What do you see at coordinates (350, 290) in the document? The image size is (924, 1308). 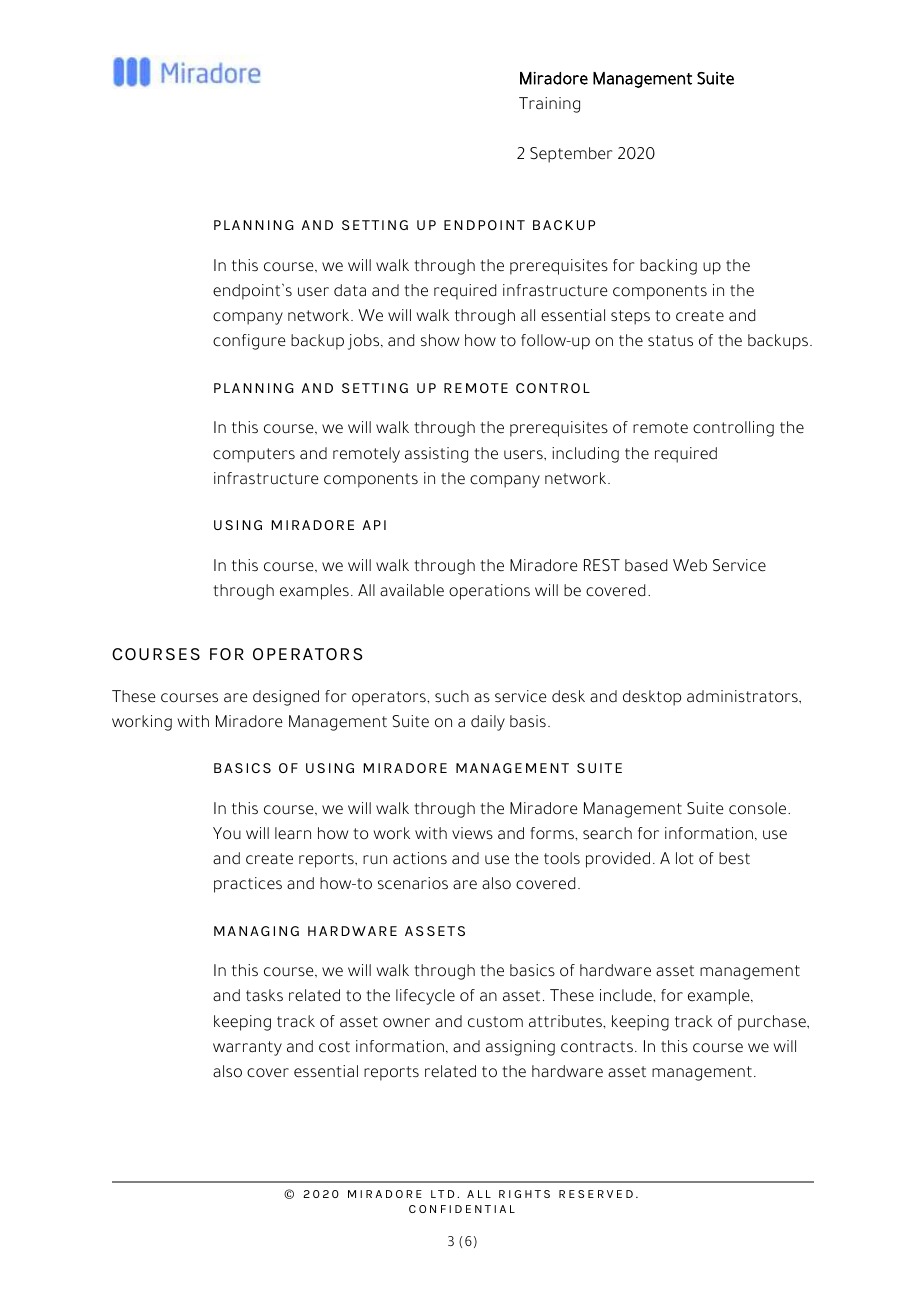 I see `data` at bounding box center [350, 290].
